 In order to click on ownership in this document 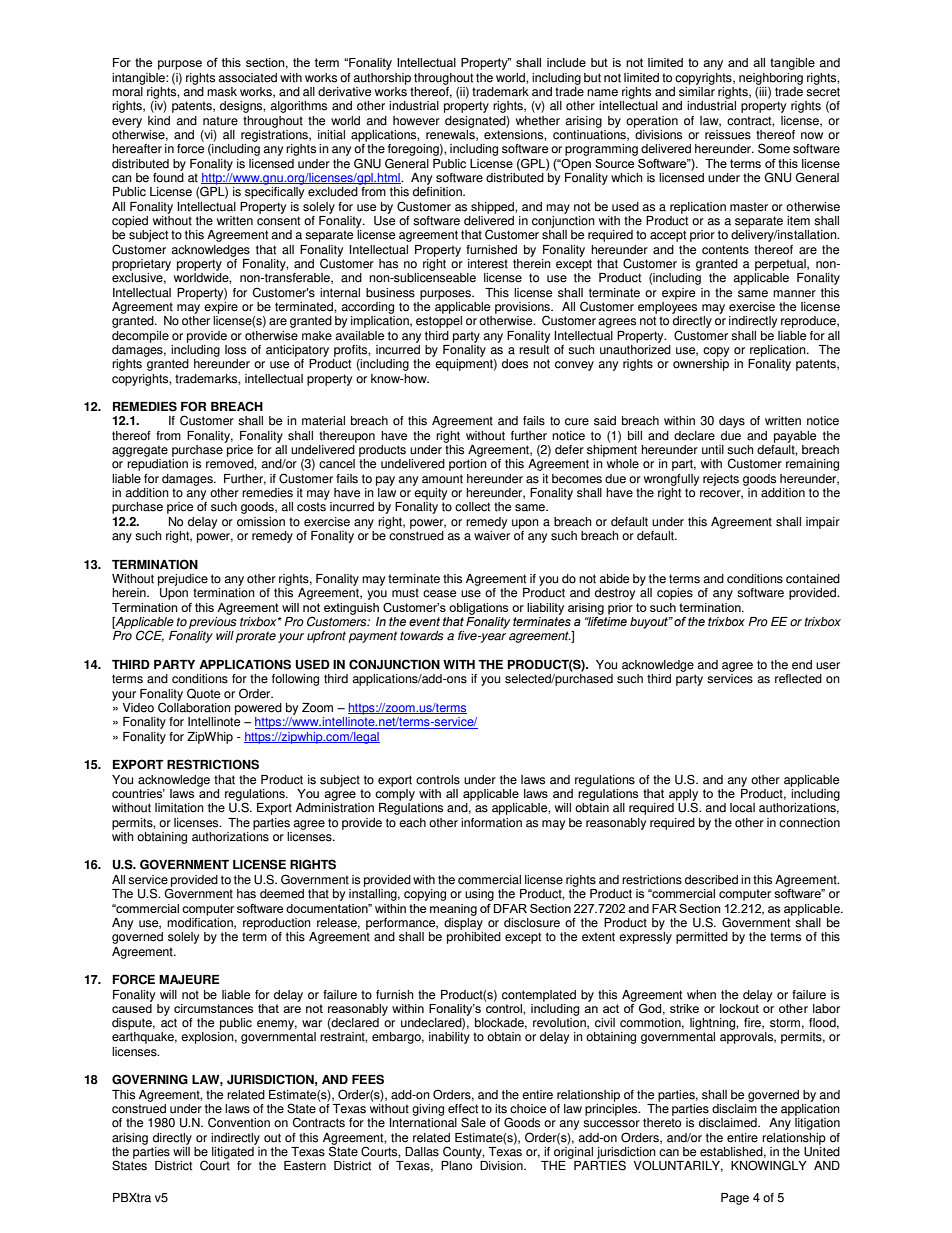, I will do `click(701, 365)`.
